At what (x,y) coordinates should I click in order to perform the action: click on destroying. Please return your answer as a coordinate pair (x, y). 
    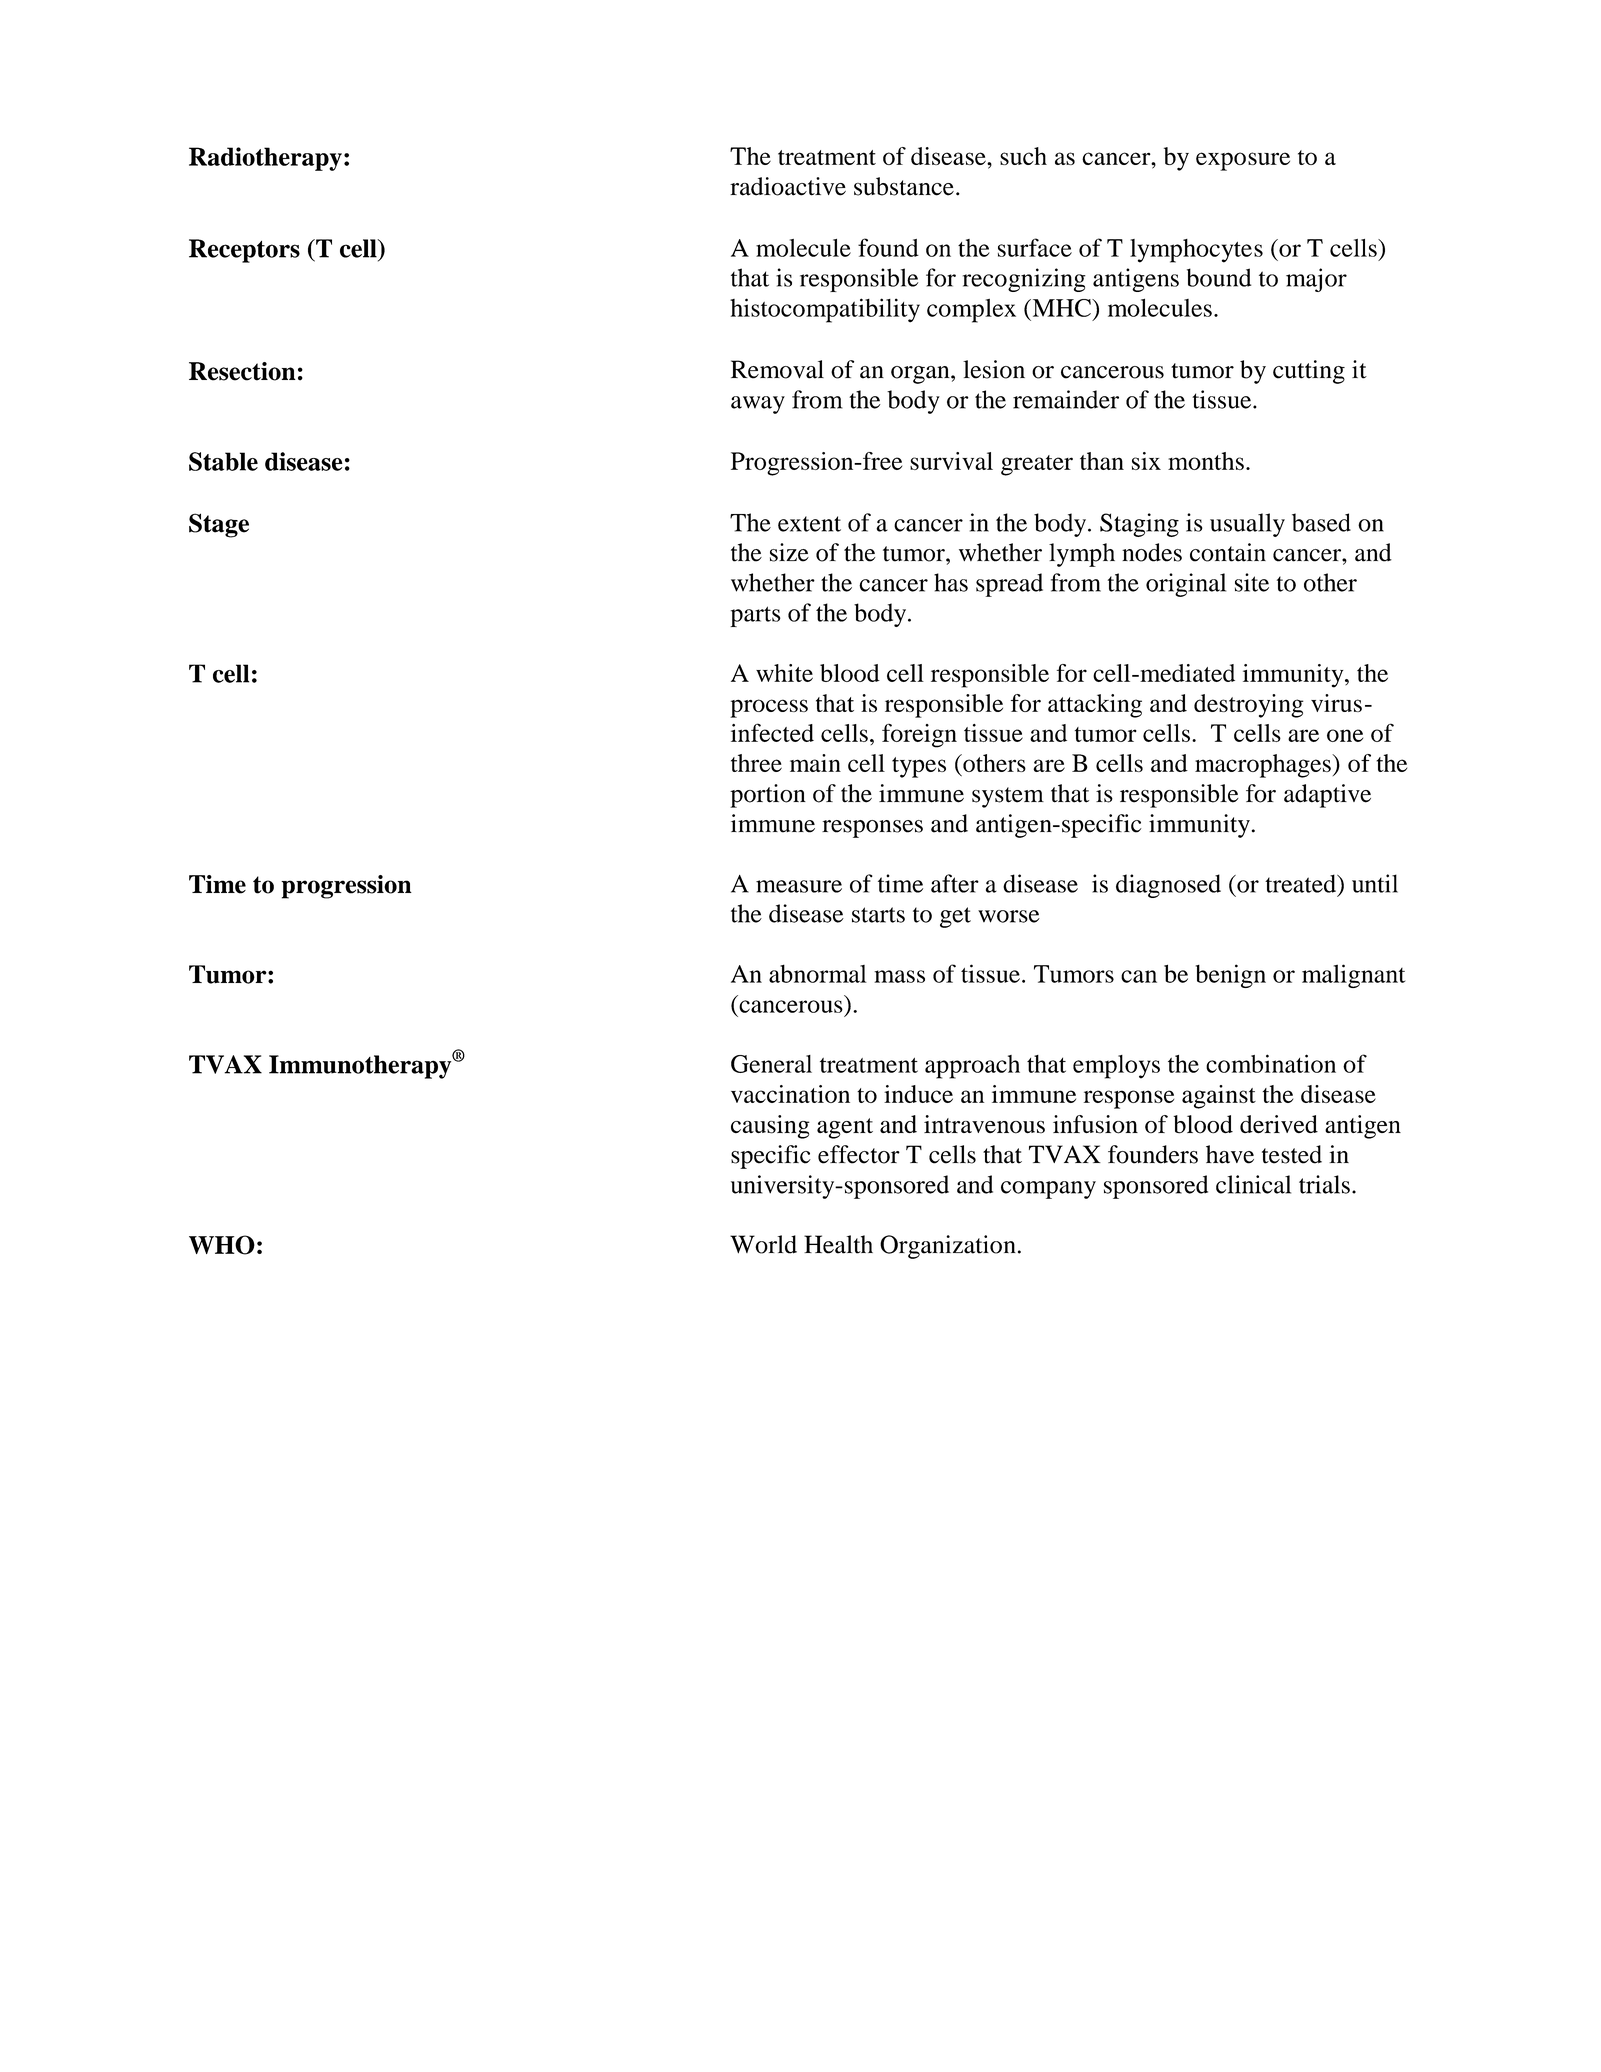
    Looking at the image, I should click on (1249, 706).
